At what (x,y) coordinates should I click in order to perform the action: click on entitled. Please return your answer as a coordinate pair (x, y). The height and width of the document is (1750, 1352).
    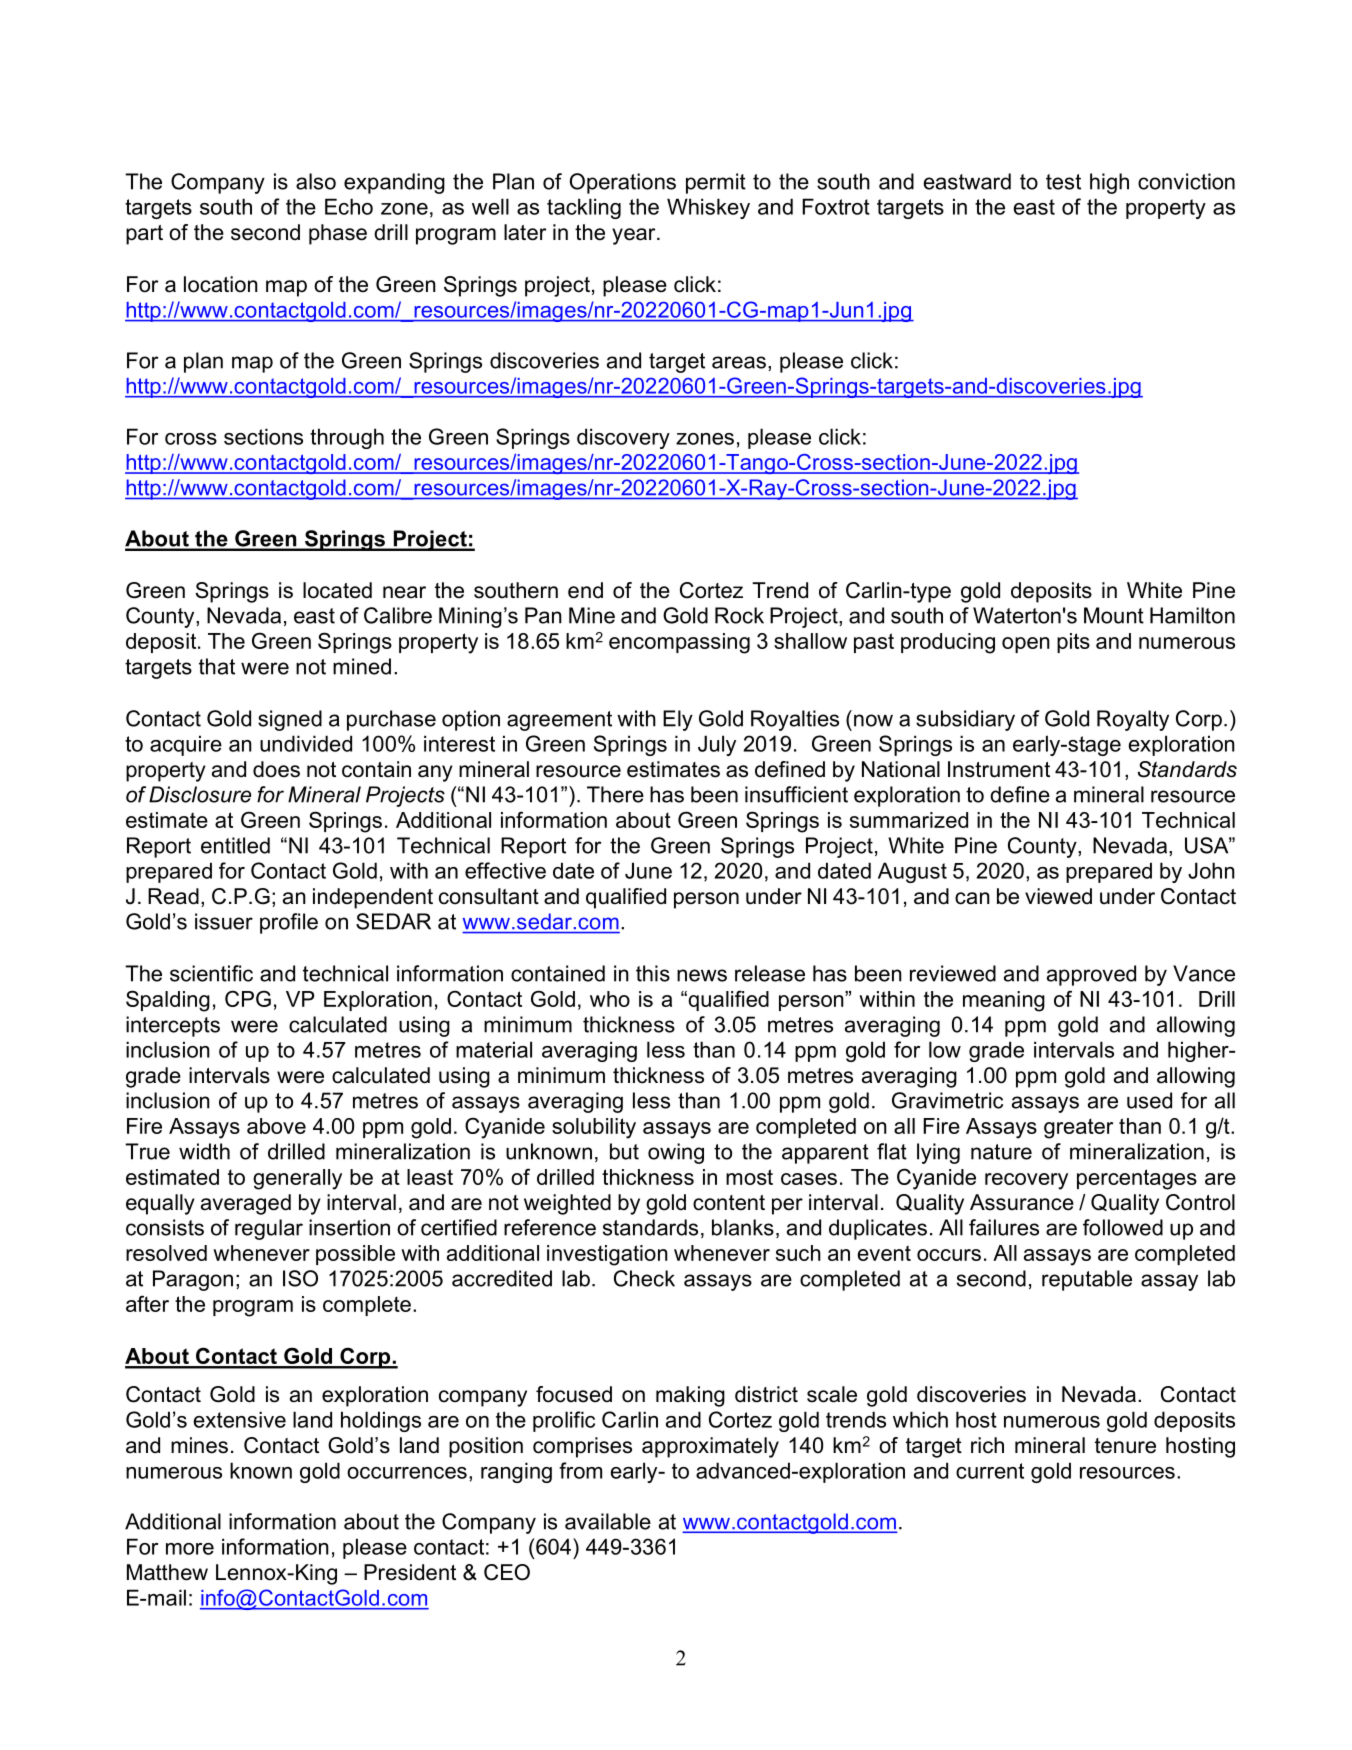
    Looking at the image, I should click on (235, 845).
